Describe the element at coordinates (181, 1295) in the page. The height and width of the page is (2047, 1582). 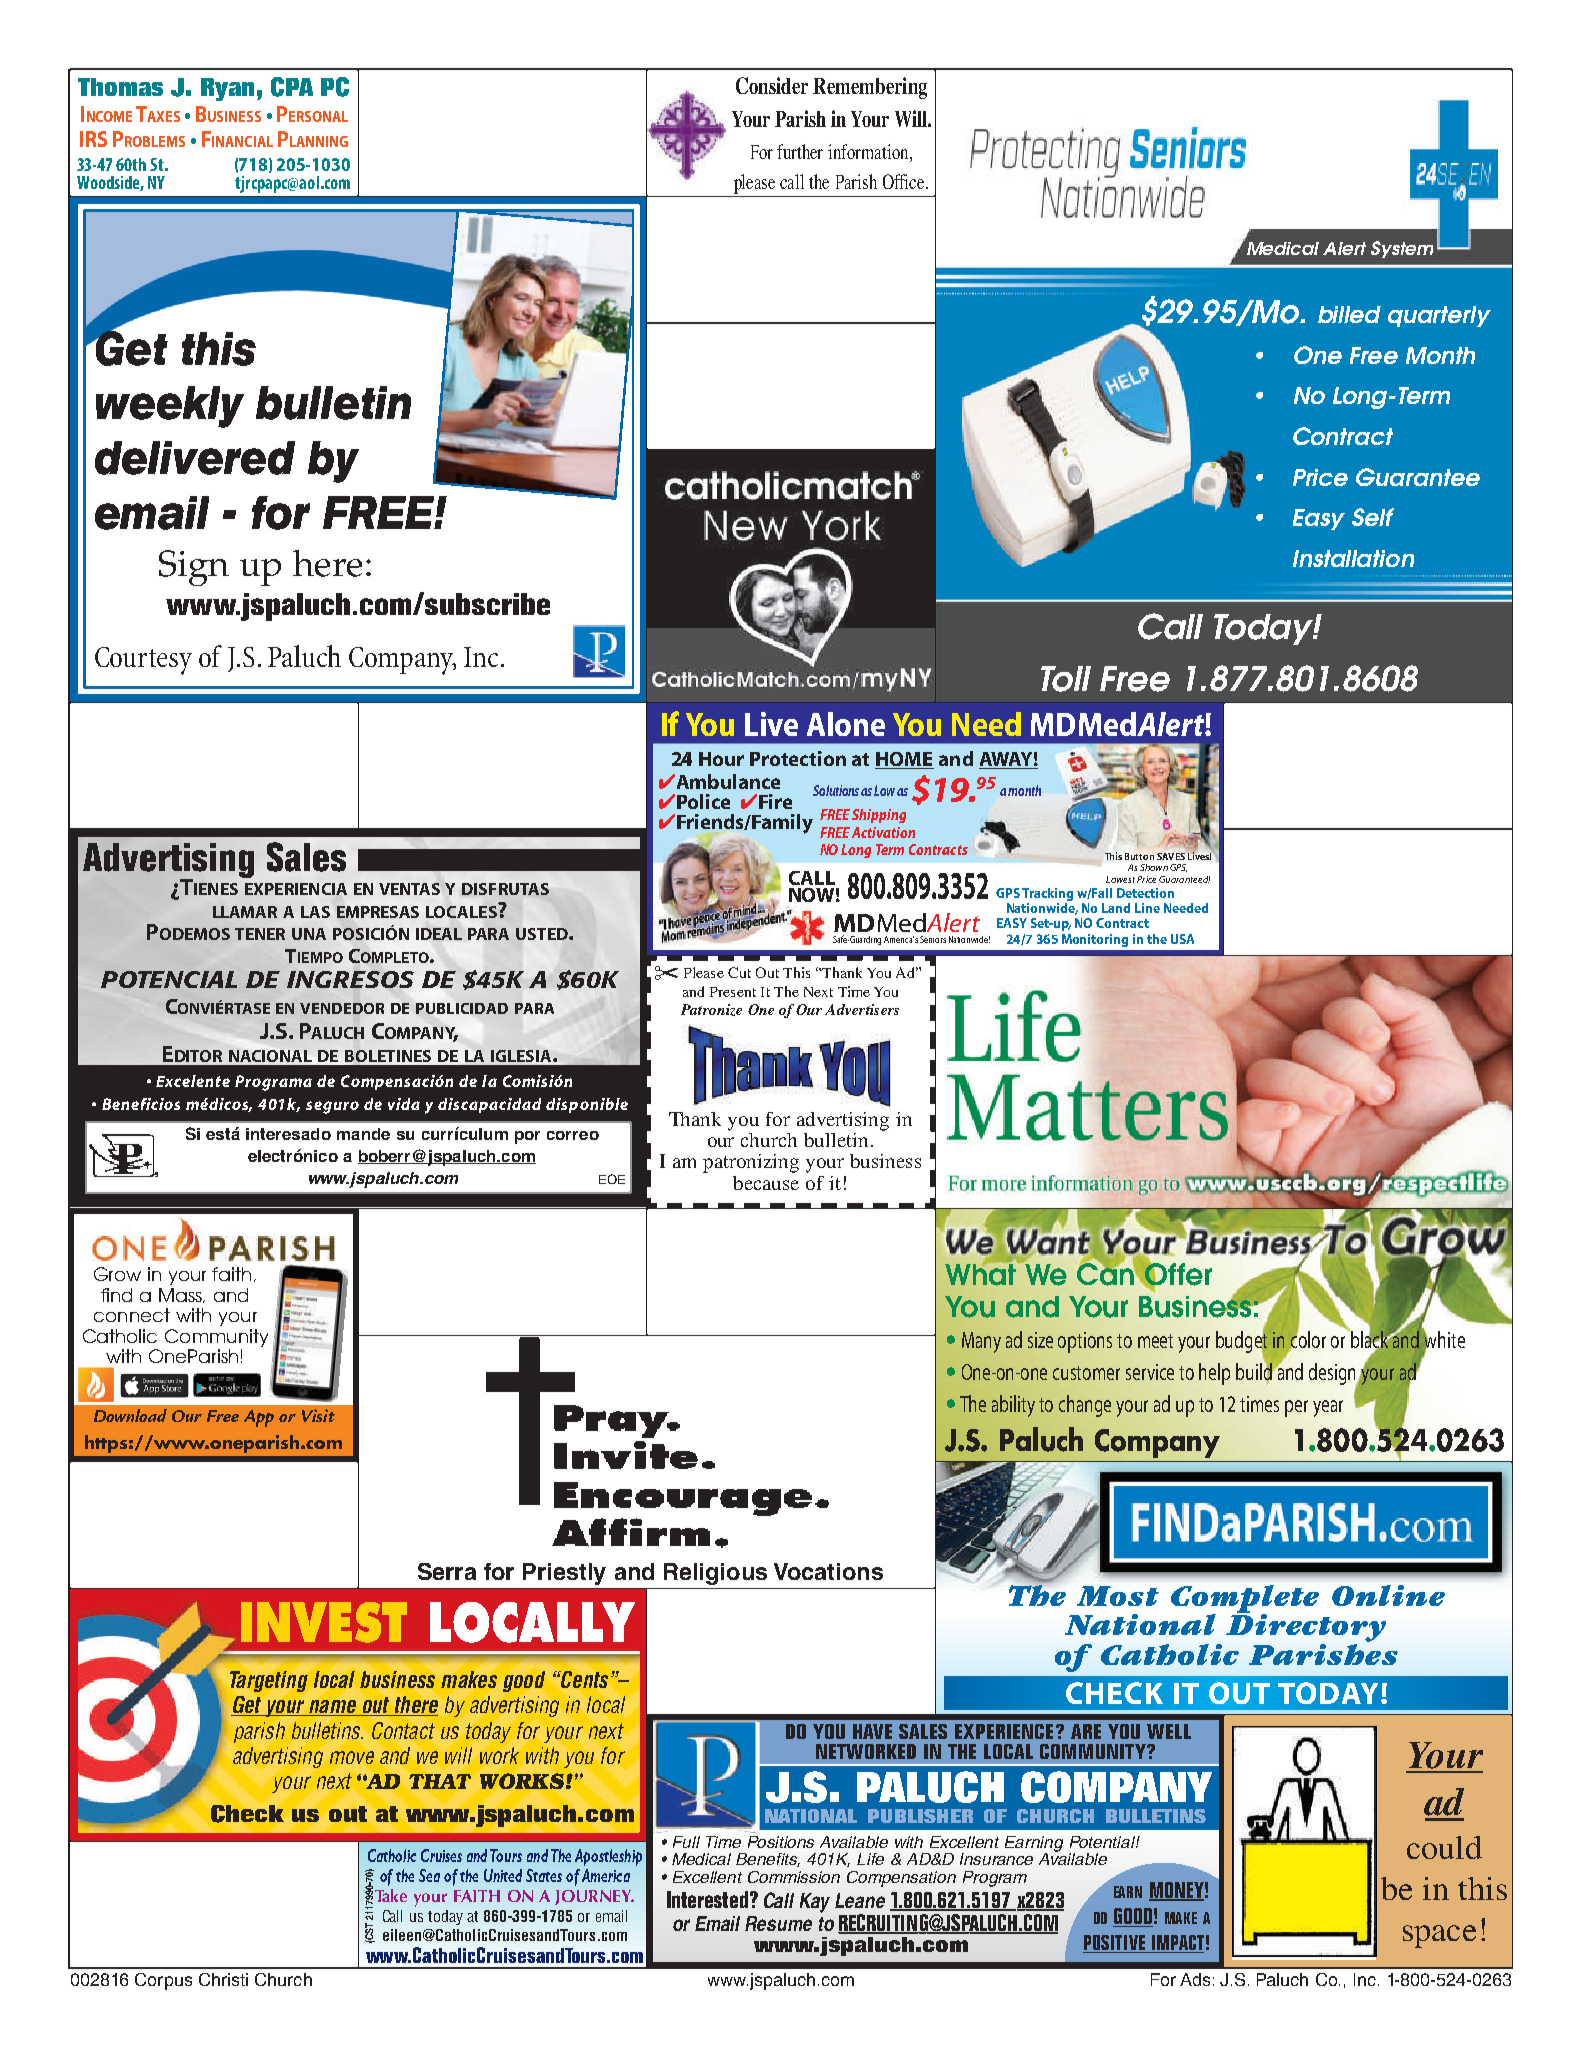
I see `Mass` at that location.
